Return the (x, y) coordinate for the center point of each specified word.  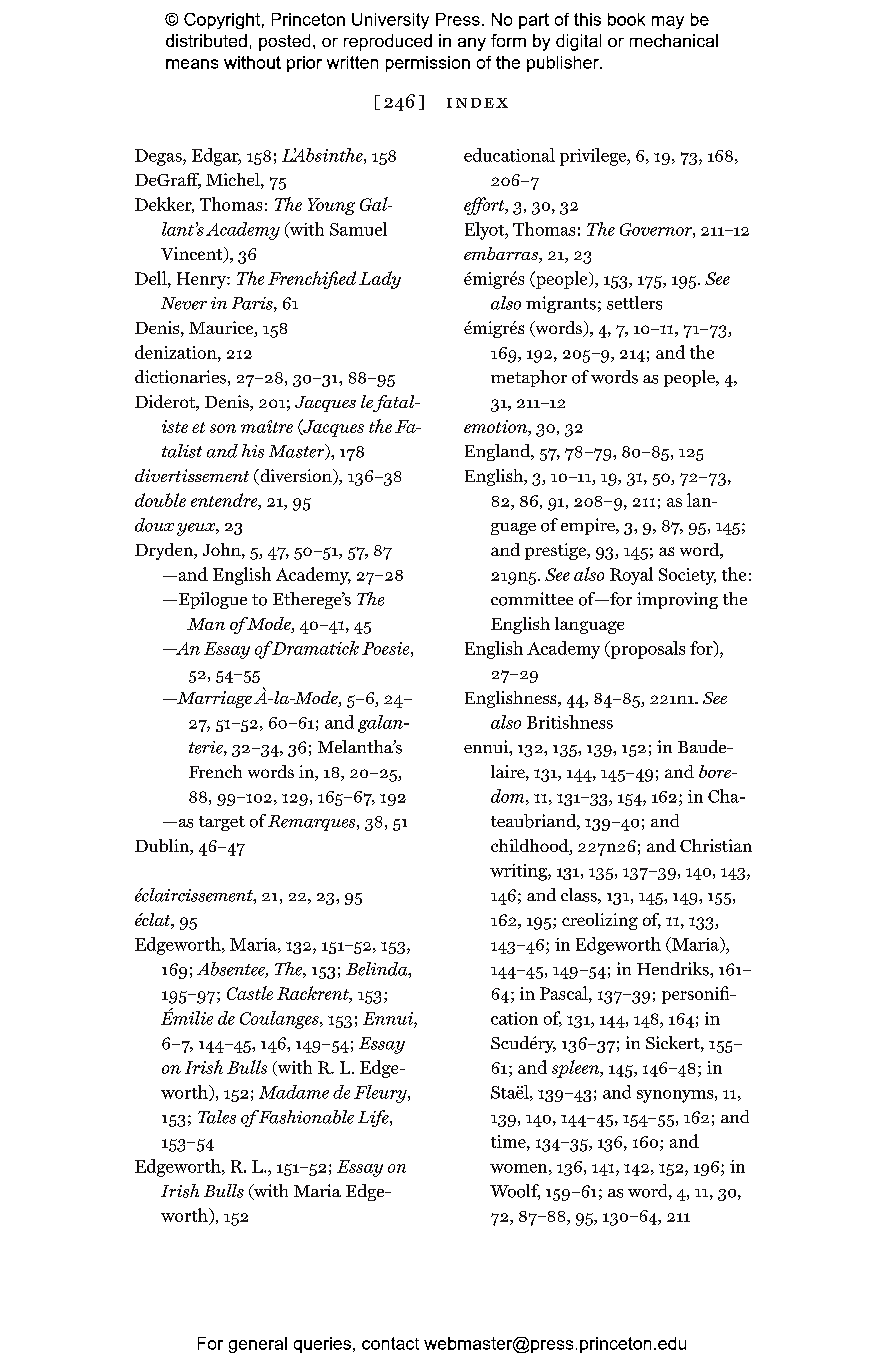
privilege (594, 157)
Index (477, 103)
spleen (577, 1069)
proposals (647, 650)
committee (532, 599)
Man (206, 624)
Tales (217, 1117)
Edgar (216, 157)
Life (374, 1118)
